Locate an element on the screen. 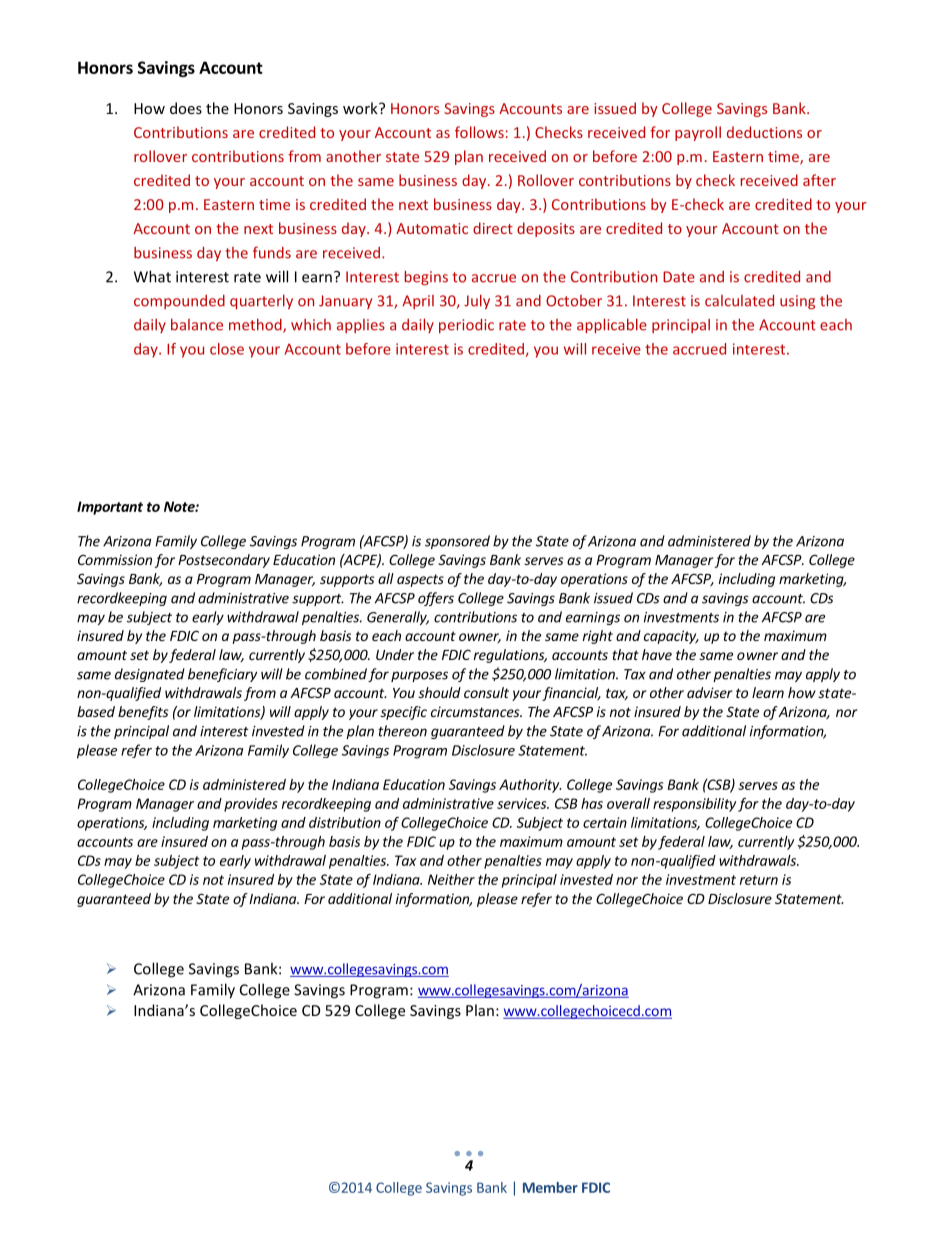  return is located at coordinates (759, 880).
